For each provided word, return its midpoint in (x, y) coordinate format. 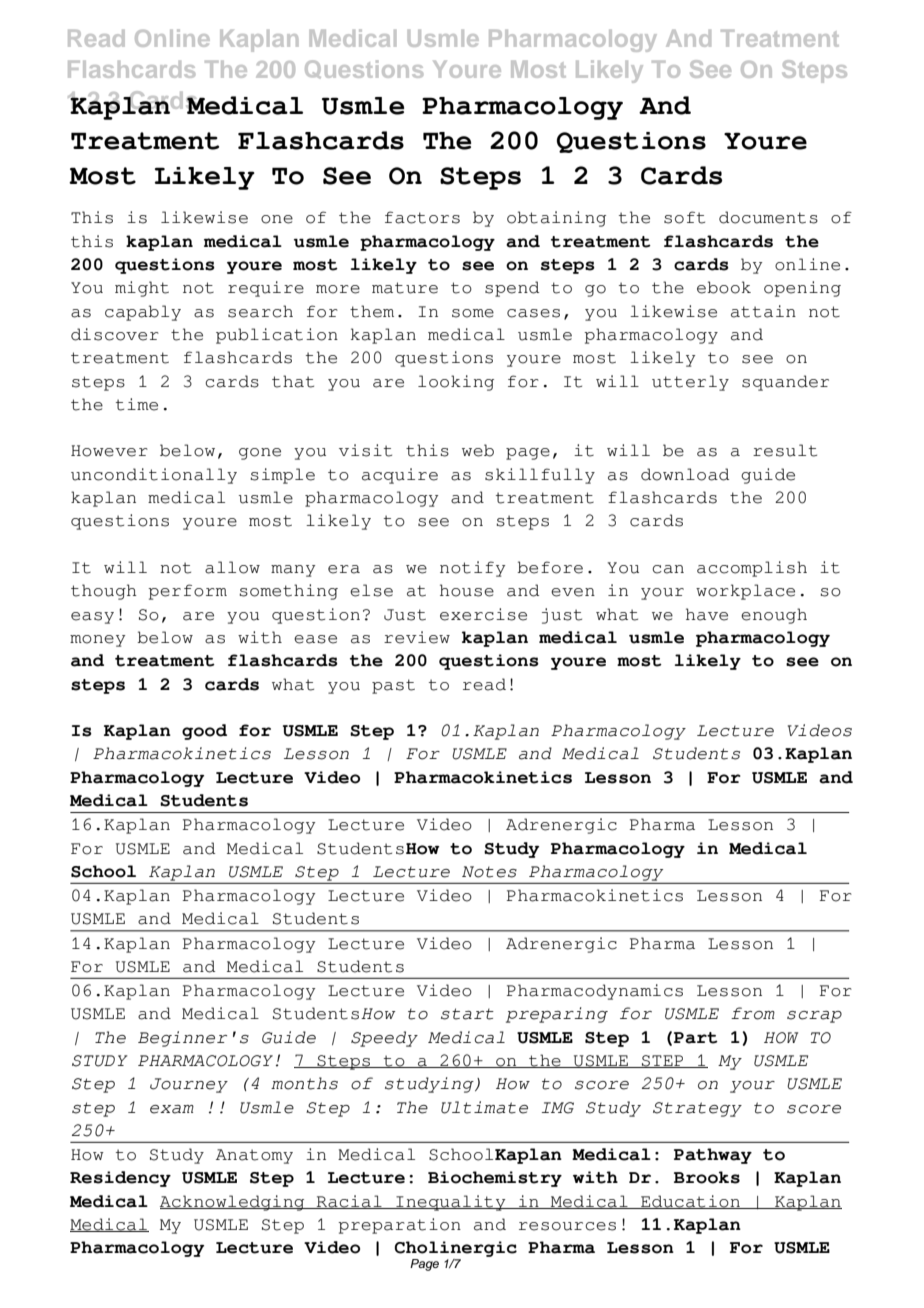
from (753, 1013)
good (204, 732)
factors (422, 217)
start (467, 1014)
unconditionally (154, 476)
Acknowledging (233, 1203)
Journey (189, 1085)
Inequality (451, 1203)
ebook (724, 287)
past (393, 686)
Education (690, 1202)
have (707, 614)
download (685, 474)
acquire (400, 476)
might (142, 289)
